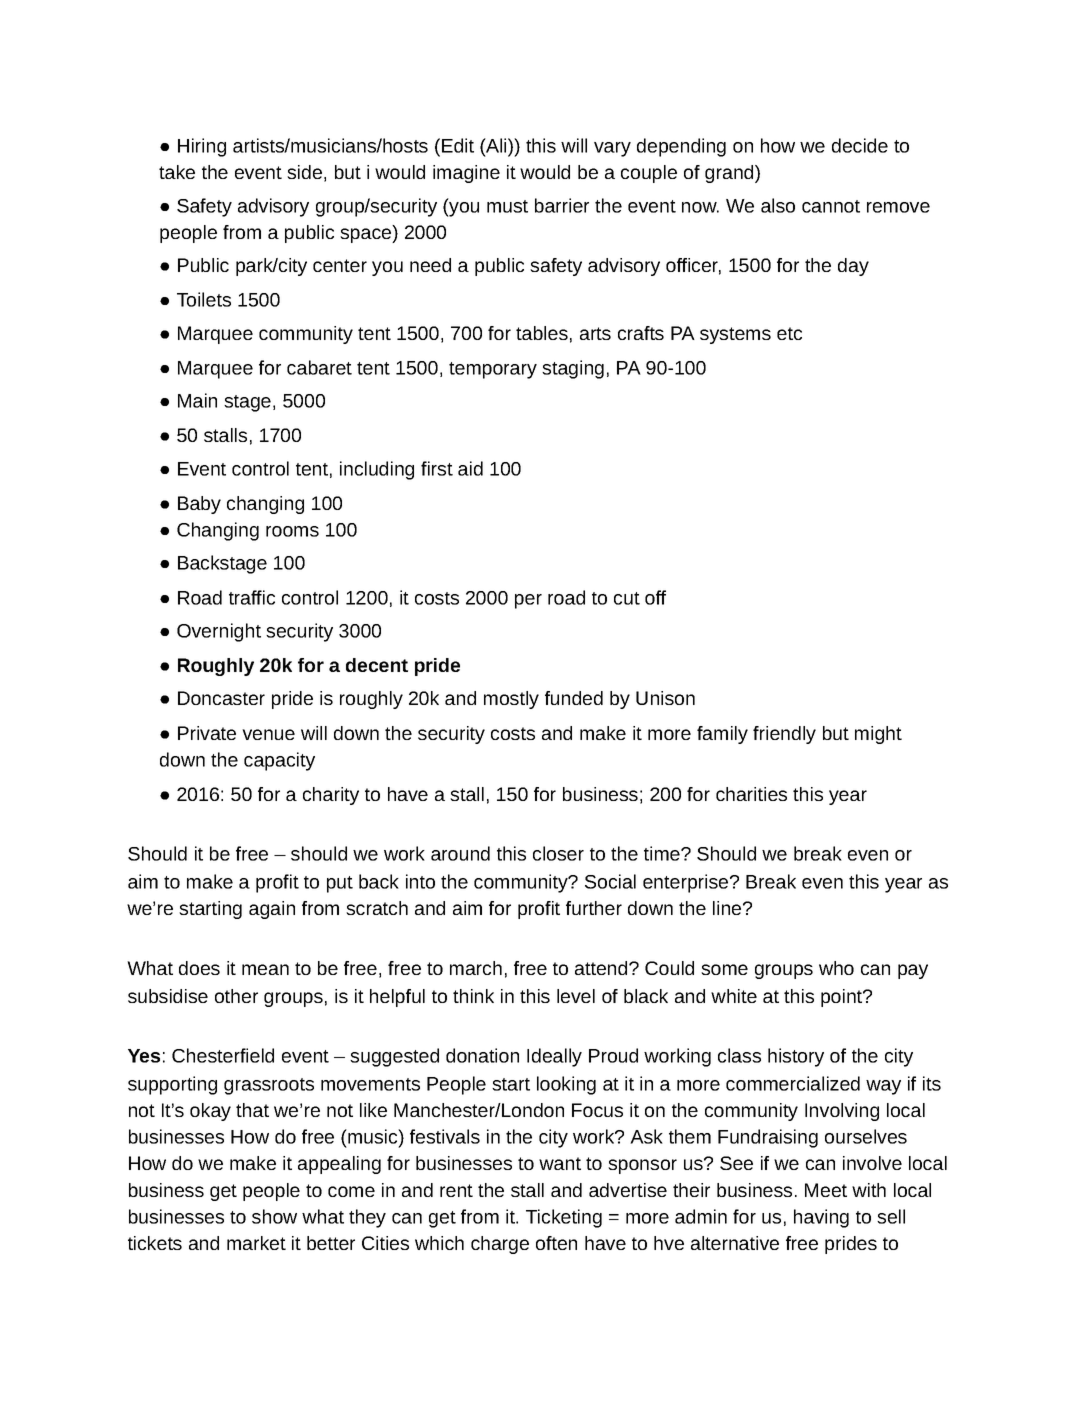 This document has width=1084, height=1403. Describe the element at coordinates (558, 853) in the document. I see `closer` at that location.
